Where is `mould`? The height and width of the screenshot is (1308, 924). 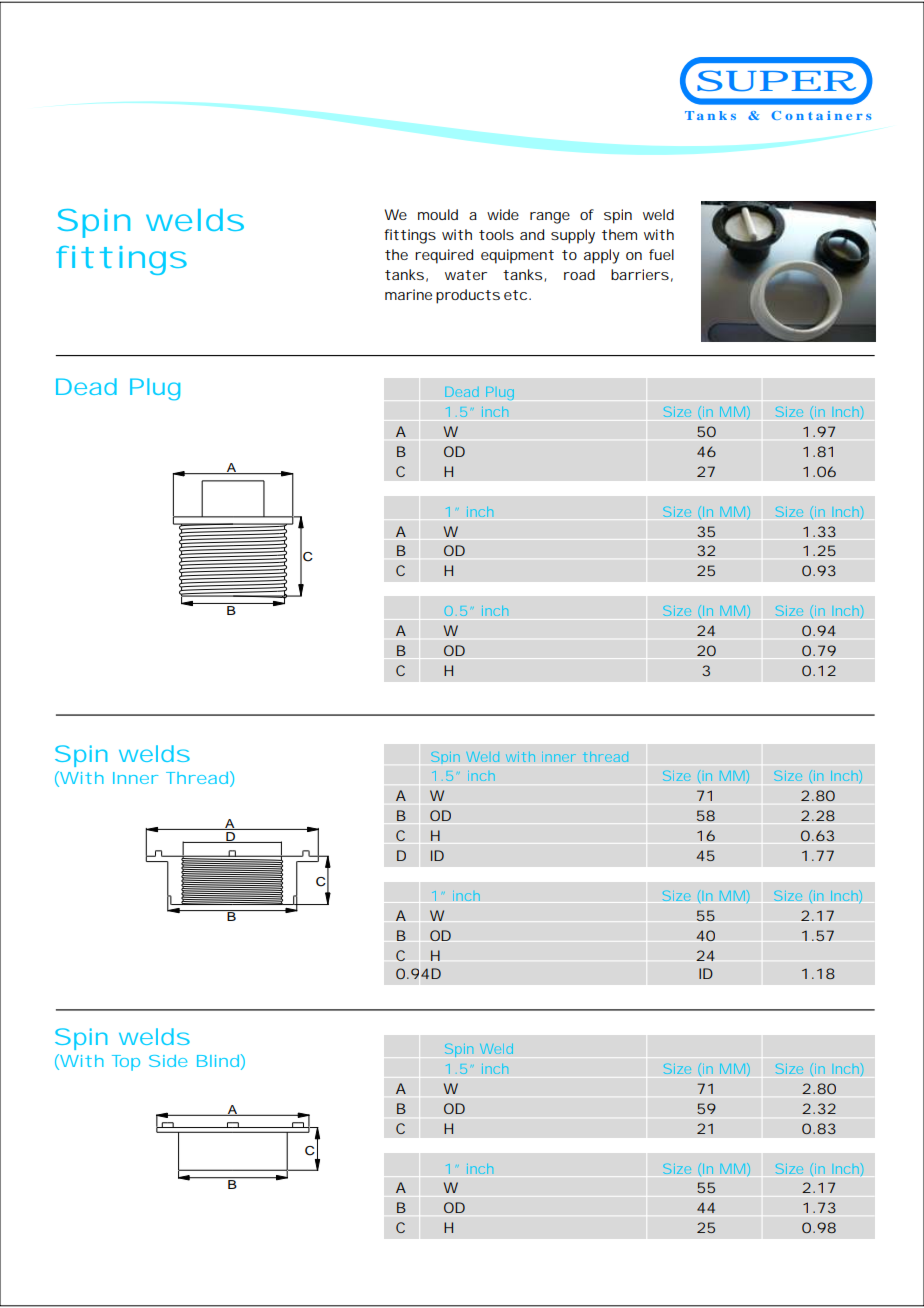 mould is located at coordinates (438, 214).
